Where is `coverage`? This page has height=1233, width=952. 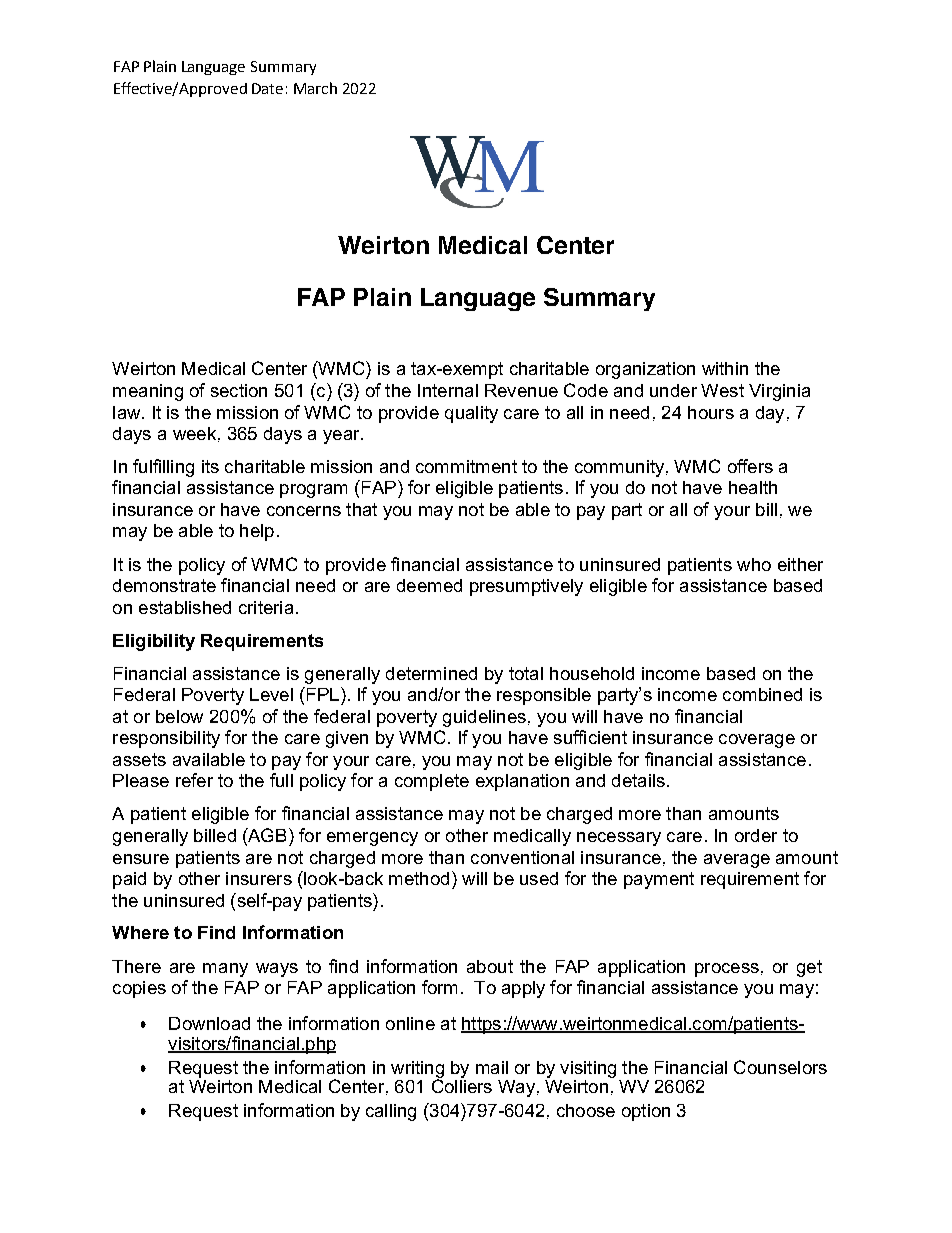
coverage is located at coordinates (757, 741).
